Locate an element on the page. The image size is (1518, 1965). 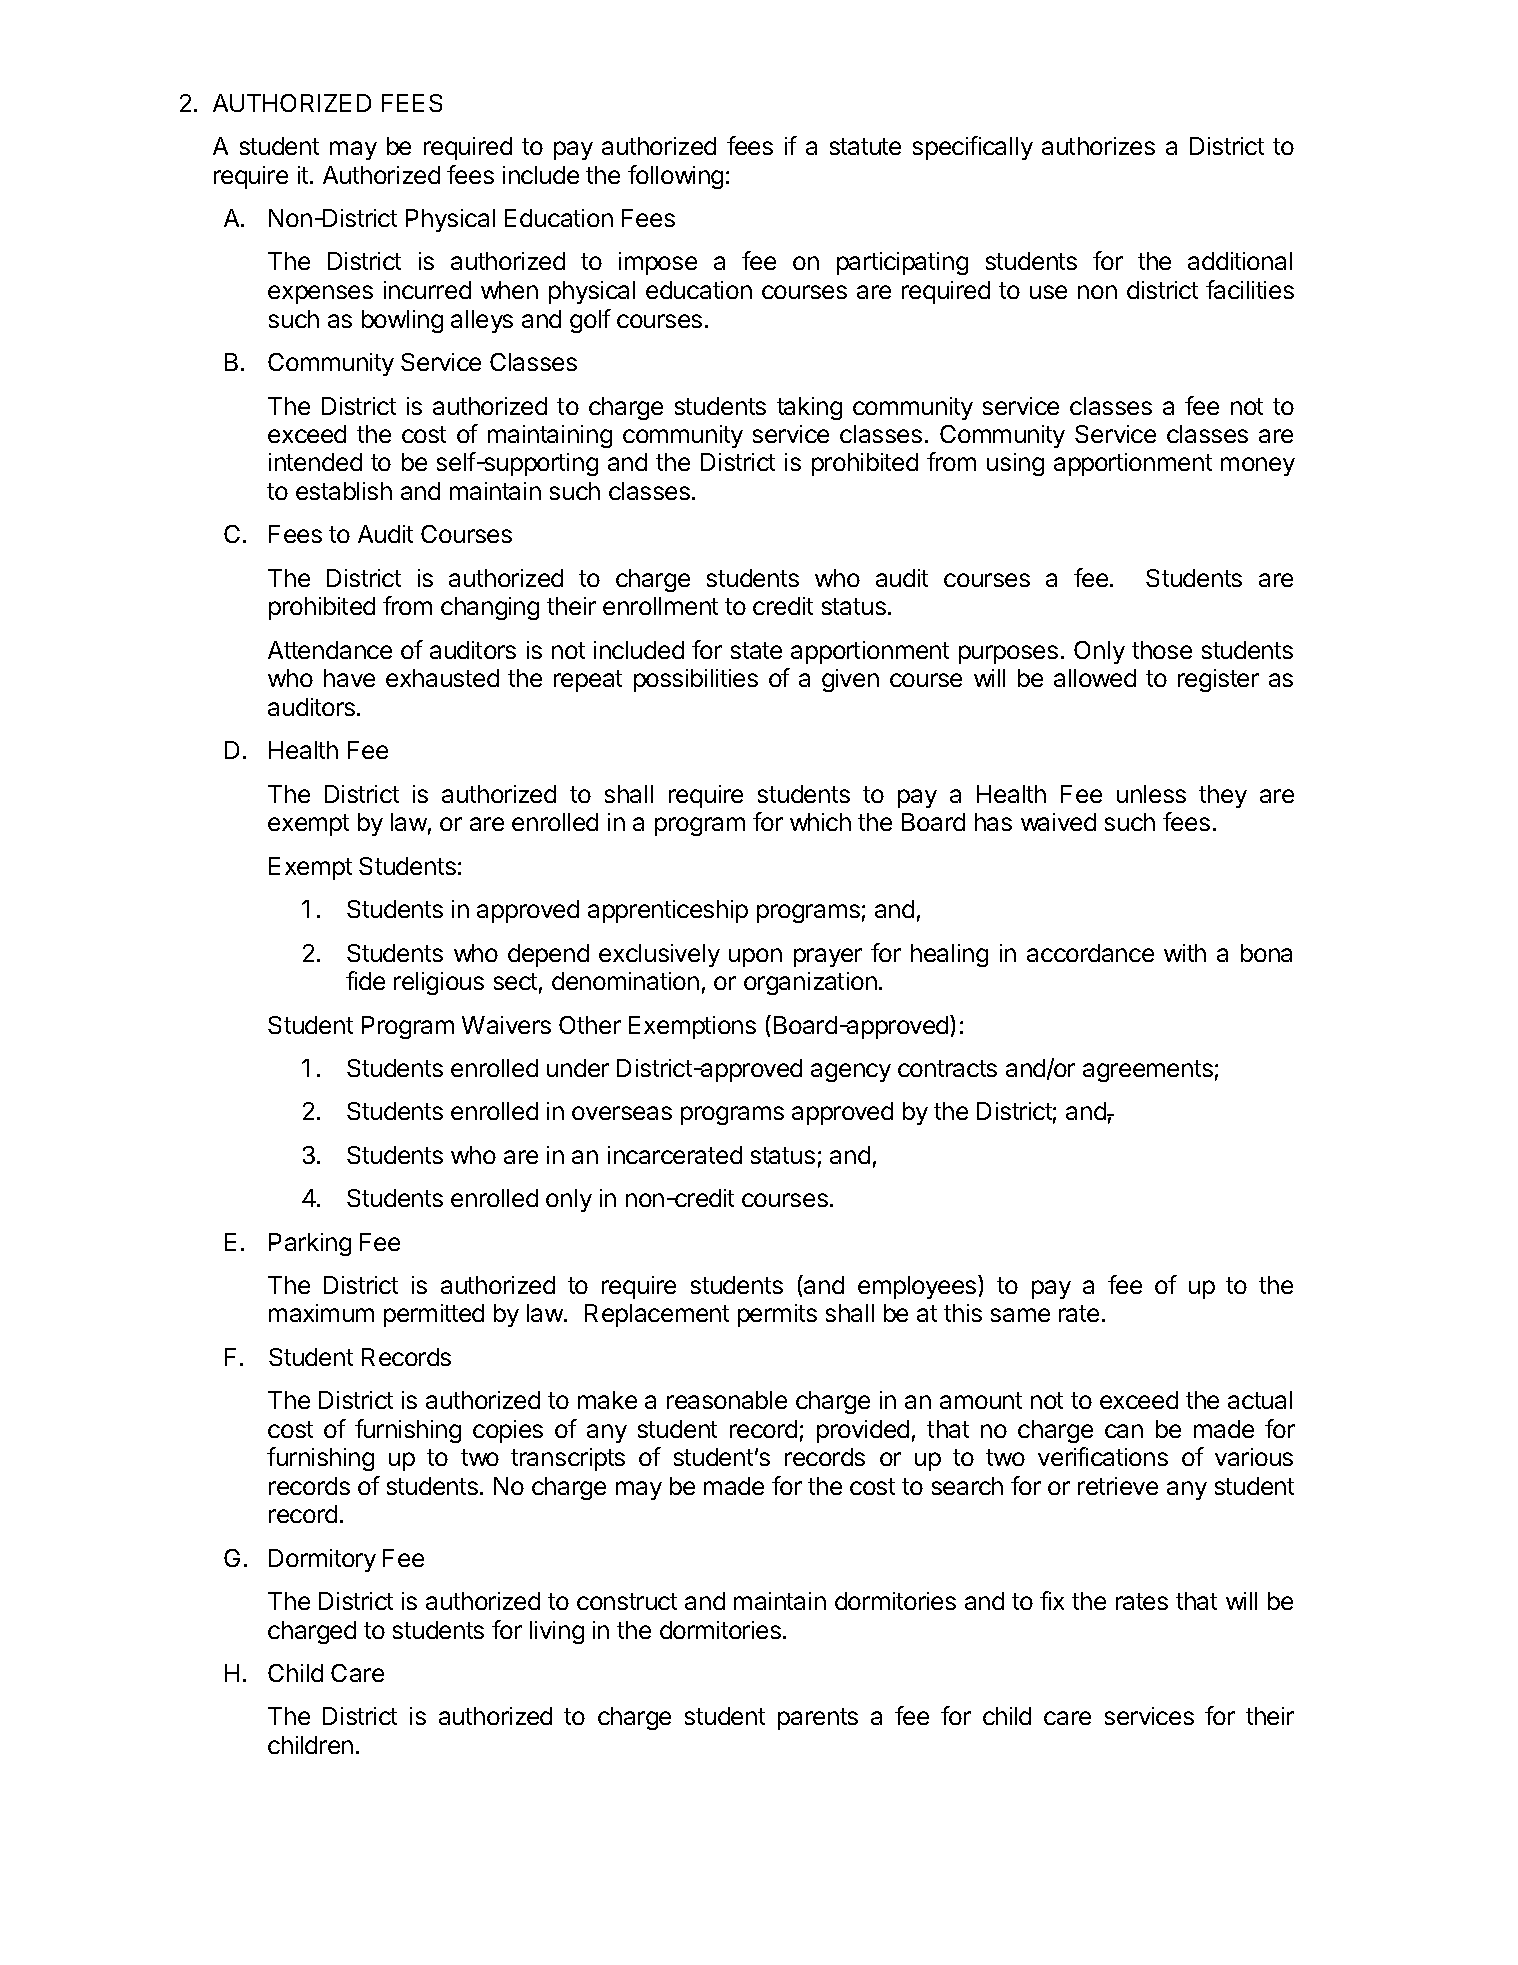
living is located at coordinates (557, 1632).
